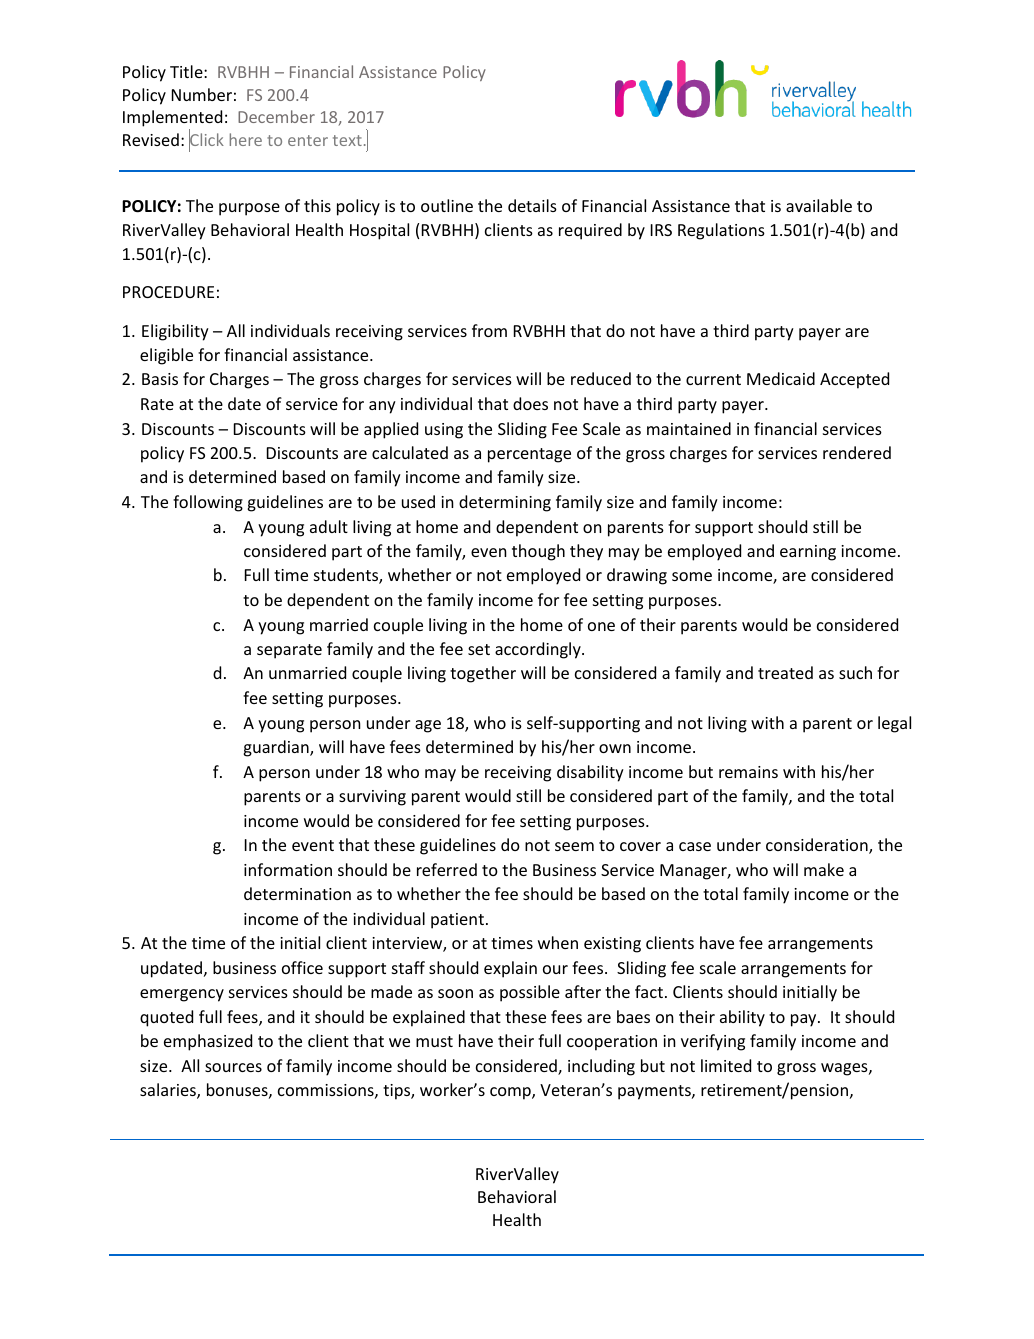 This image has width=1034, height=1339. What do you see at coordinates (857, 452) in the image?
I see `rendered` at bounding box center [857, 452].
